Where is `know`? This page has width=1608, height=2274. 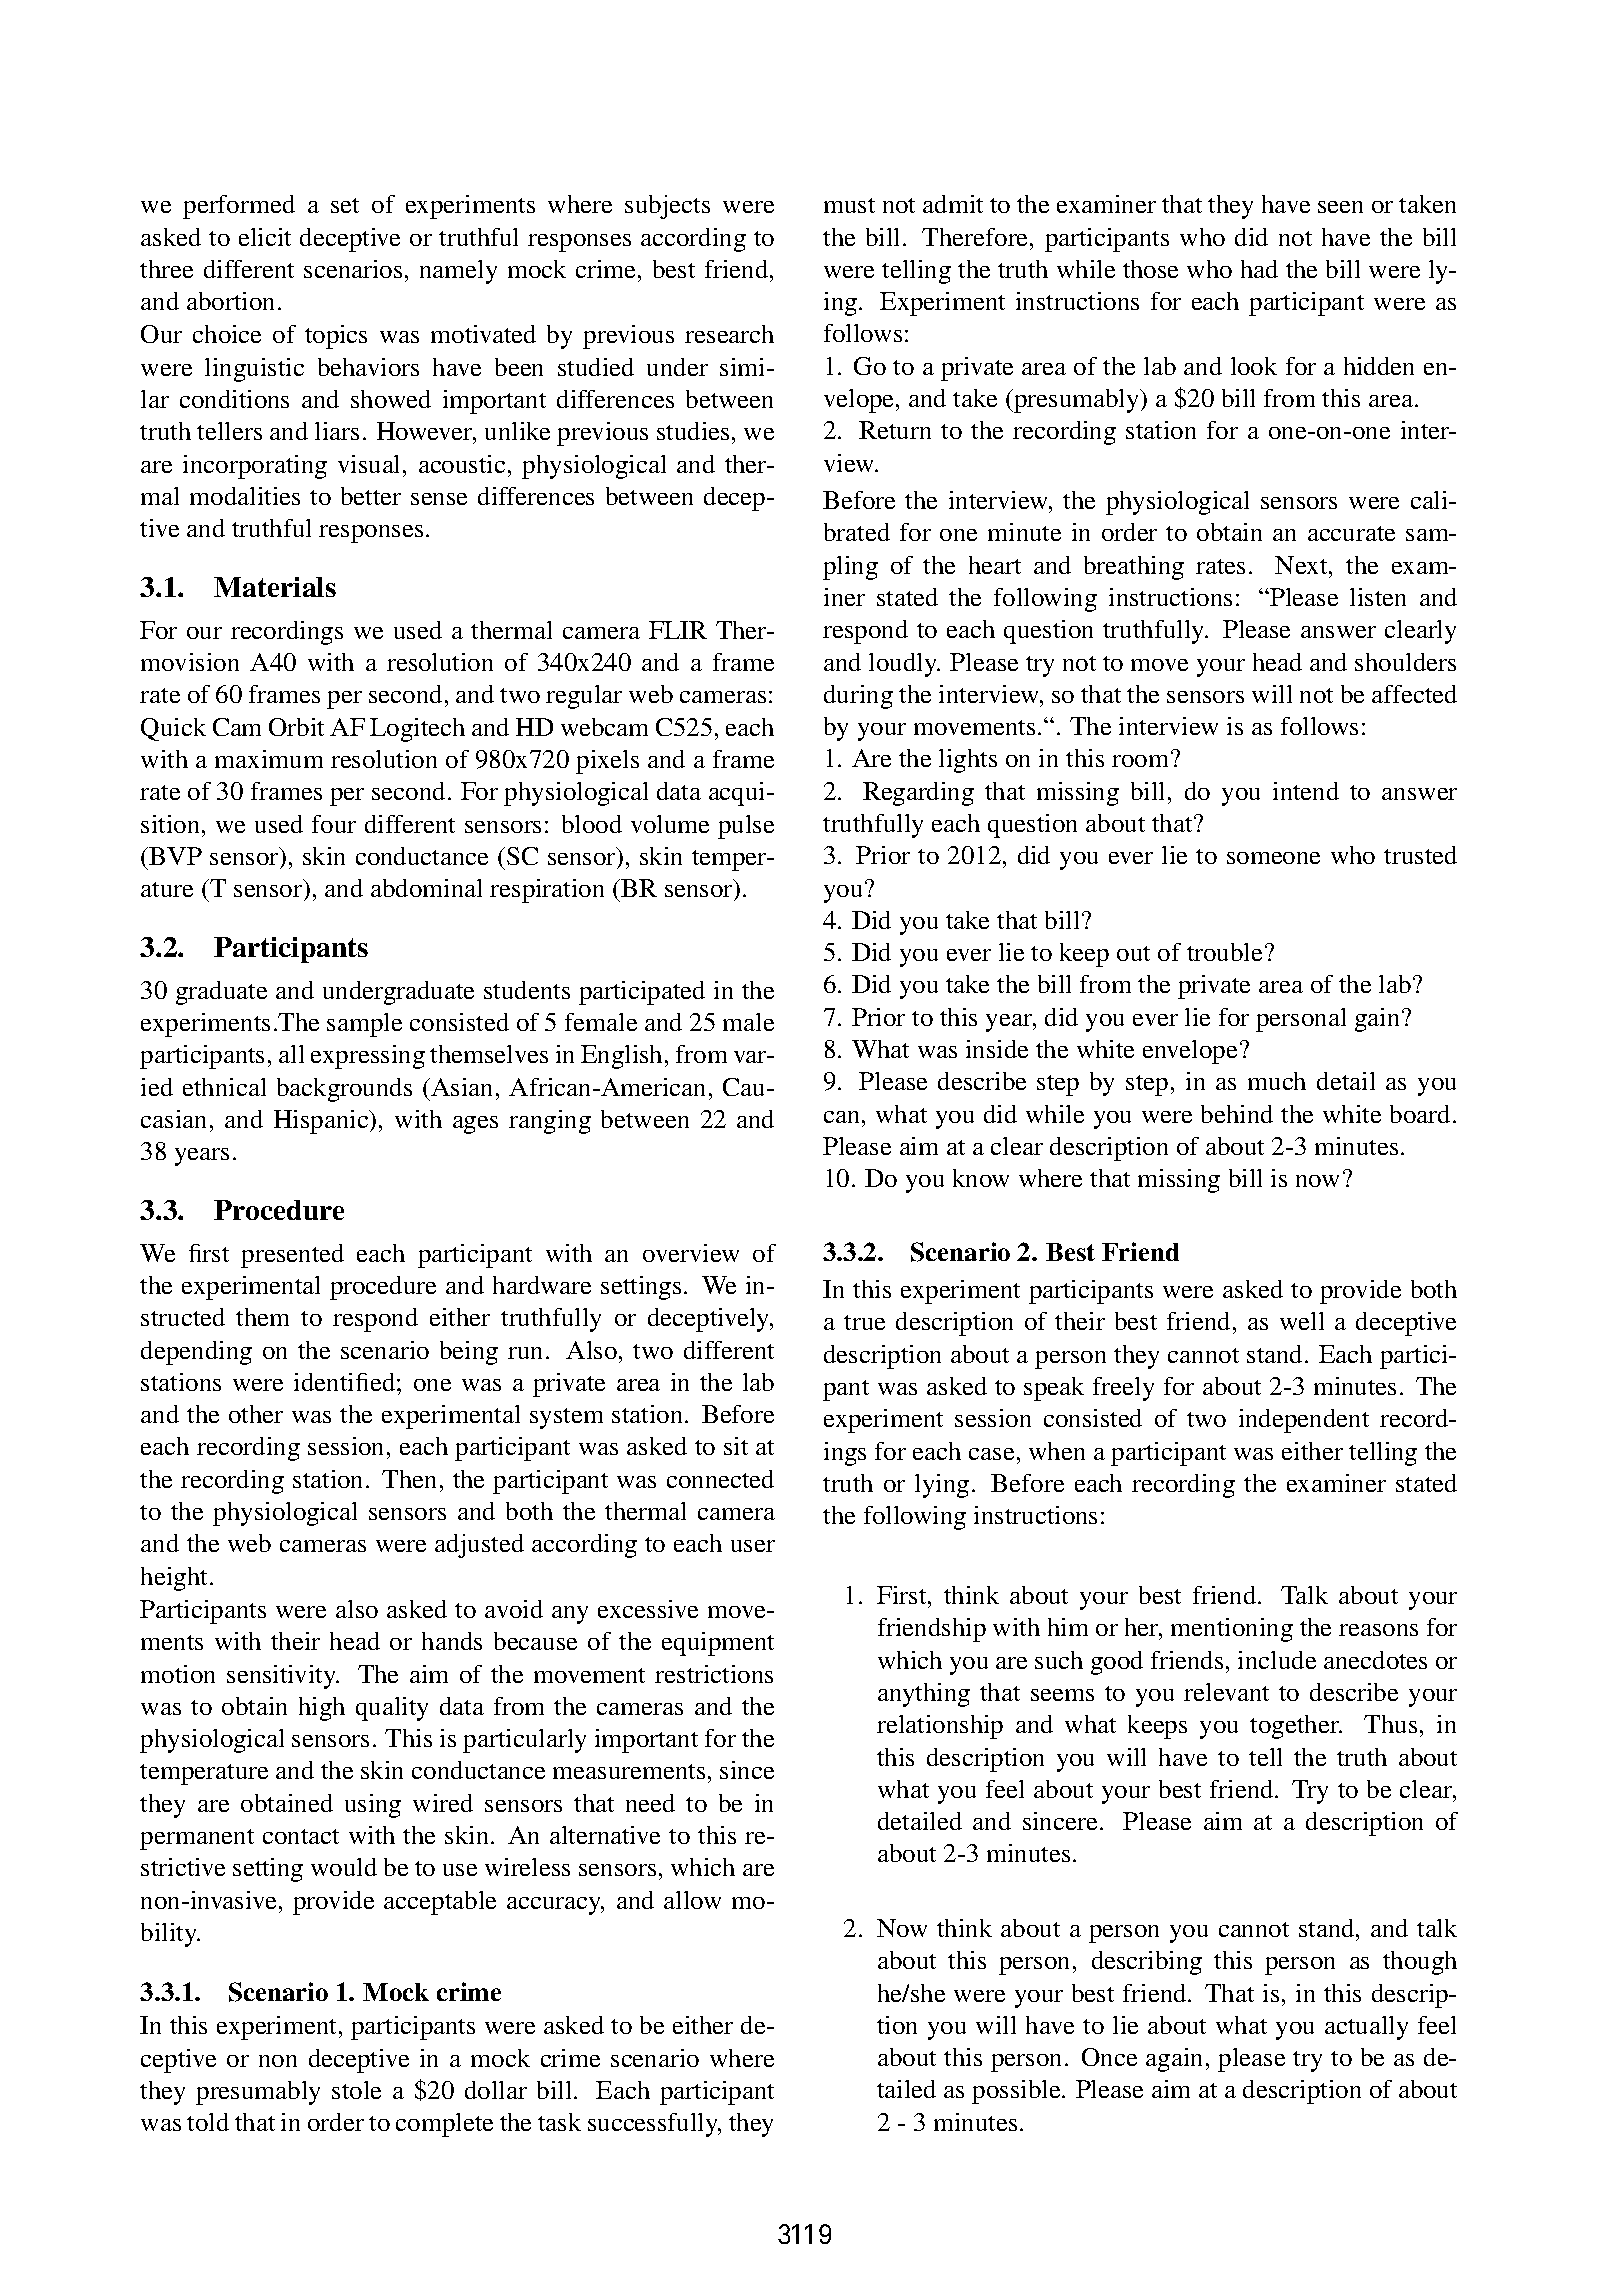 know is located at coordinates (981, 1178).
